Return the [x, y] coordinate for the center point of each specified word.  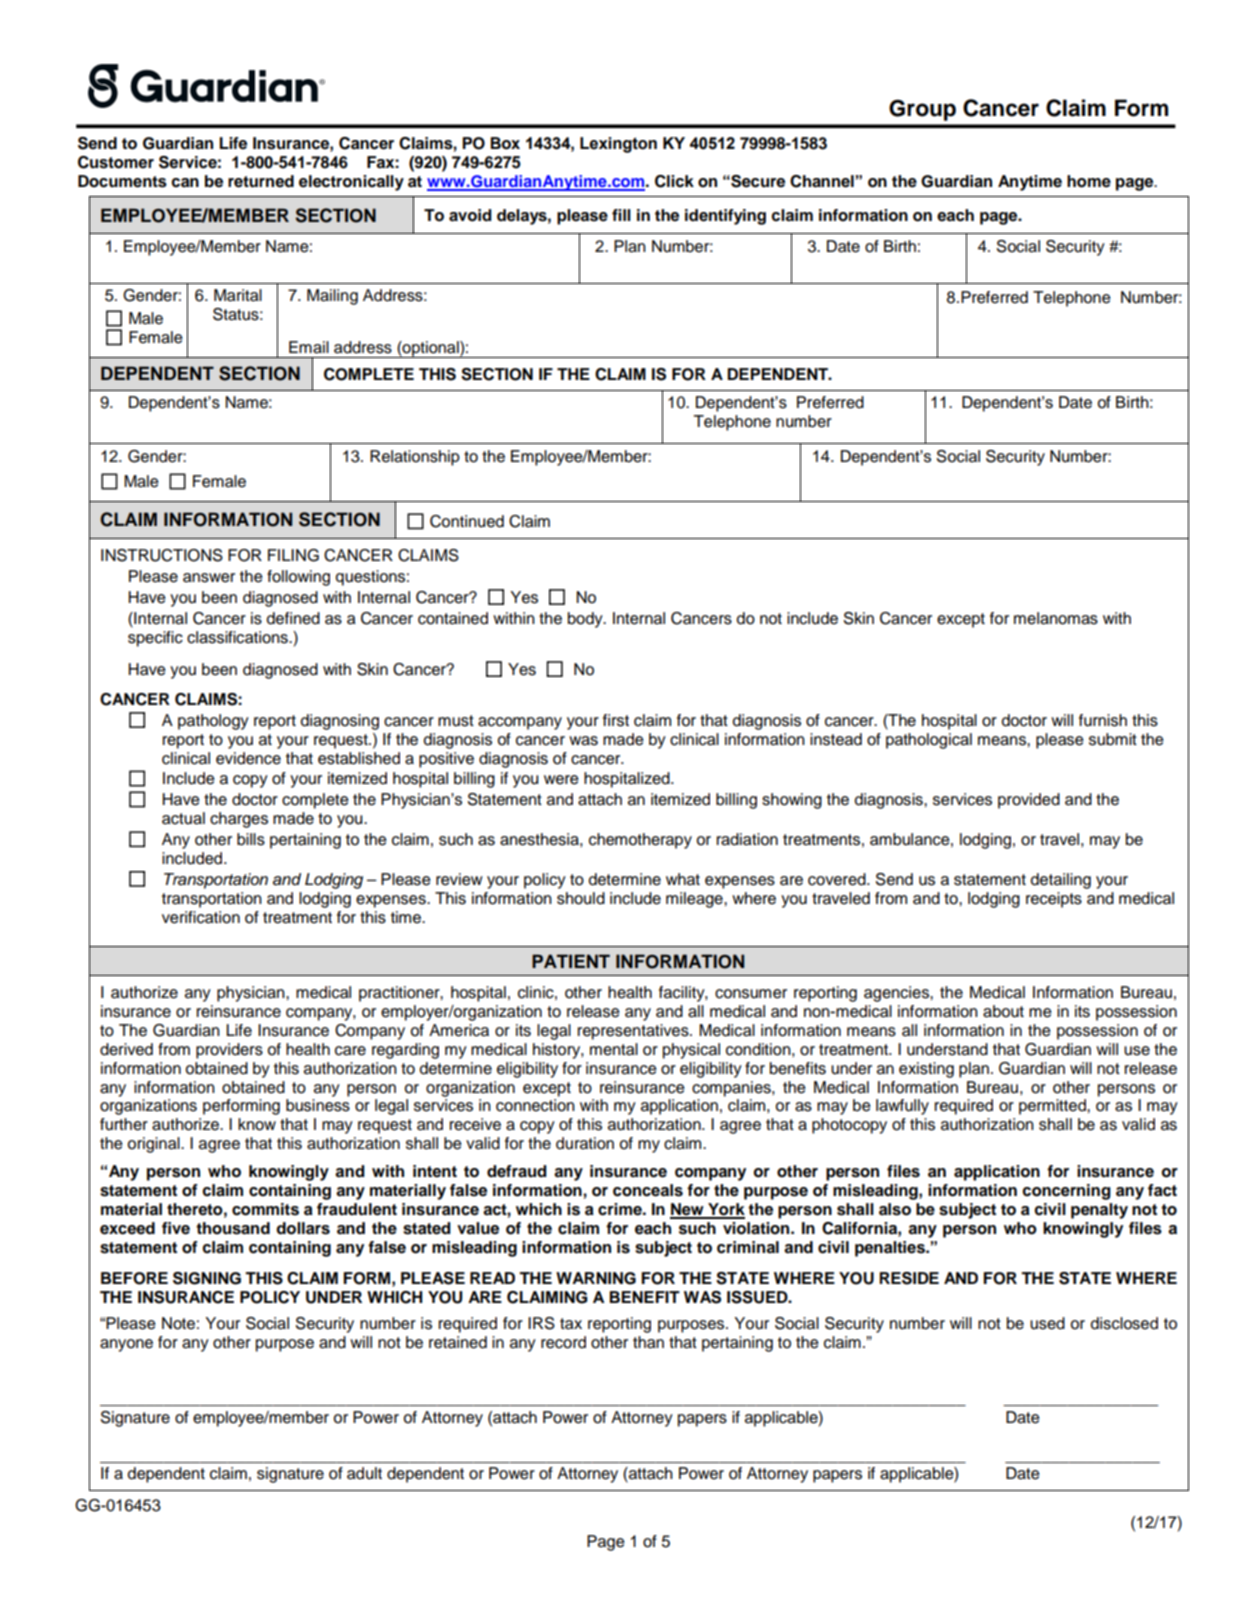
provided [1029, 801]
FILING [293, 555]
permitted [1053, 1107]
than [648, 1342]
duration [585, 1143]
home [1089, 181]
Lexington [618, 145]
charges [239, 820]
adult [364, 1473]
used [1047, 1323]
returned [261, 181]
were [561, 780]
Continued [467, 521]
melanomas [1056, 618]
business [318, 1105]
